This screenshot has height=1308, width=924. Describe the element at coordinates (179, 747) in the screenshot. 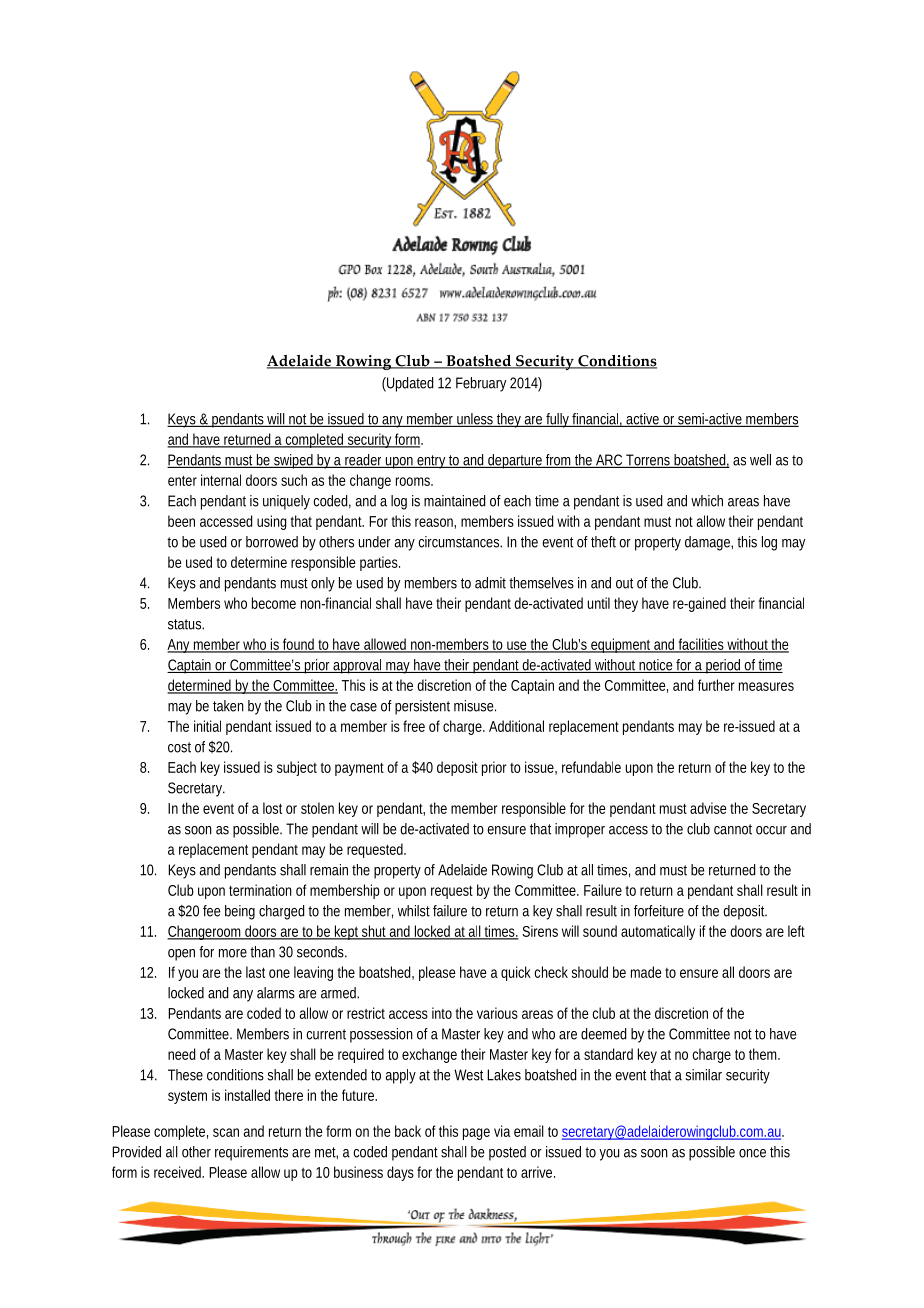

I see `cost` at that location.
